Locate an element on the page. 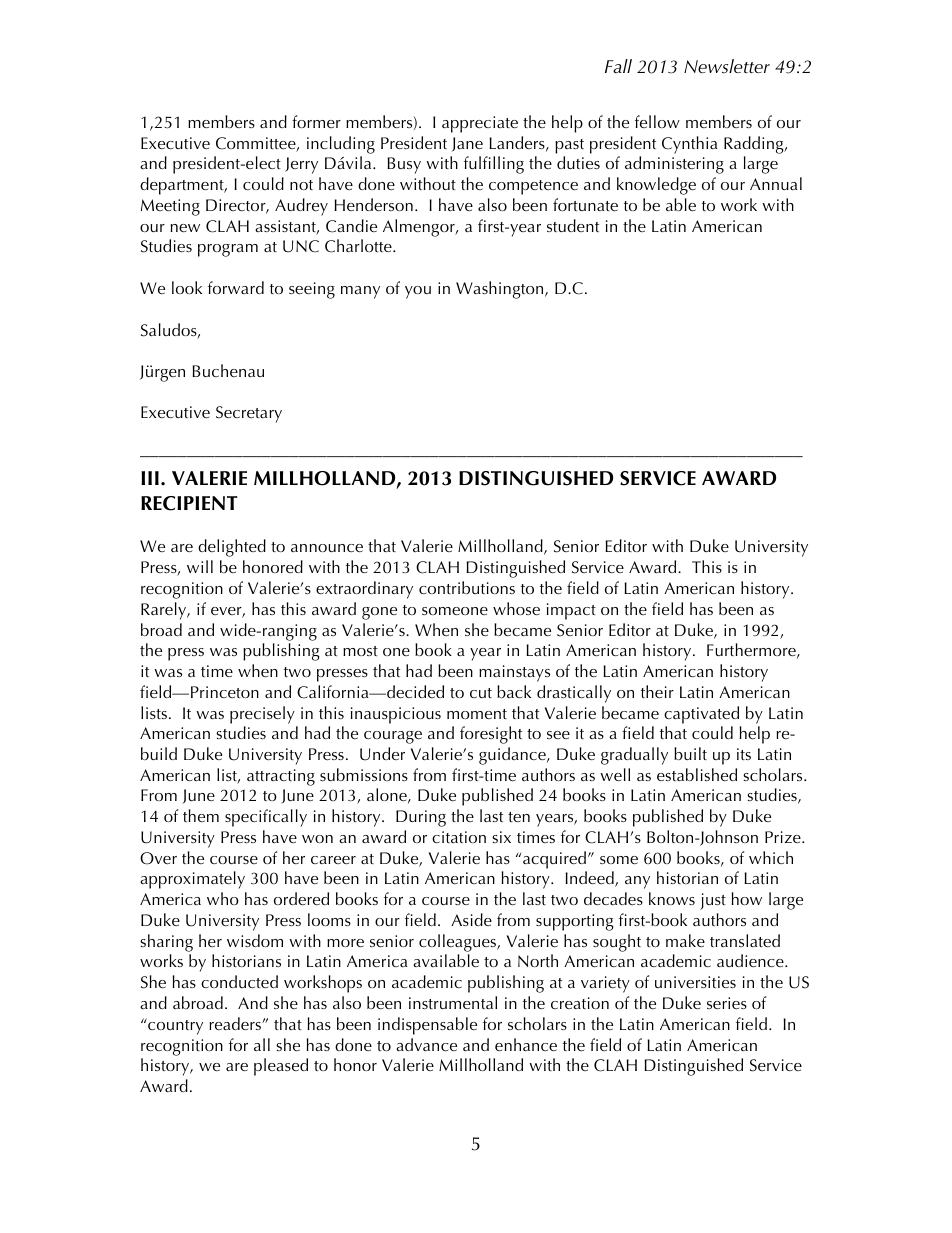 The image size is (952, 1233). former is located at coordinates (316, 121).
